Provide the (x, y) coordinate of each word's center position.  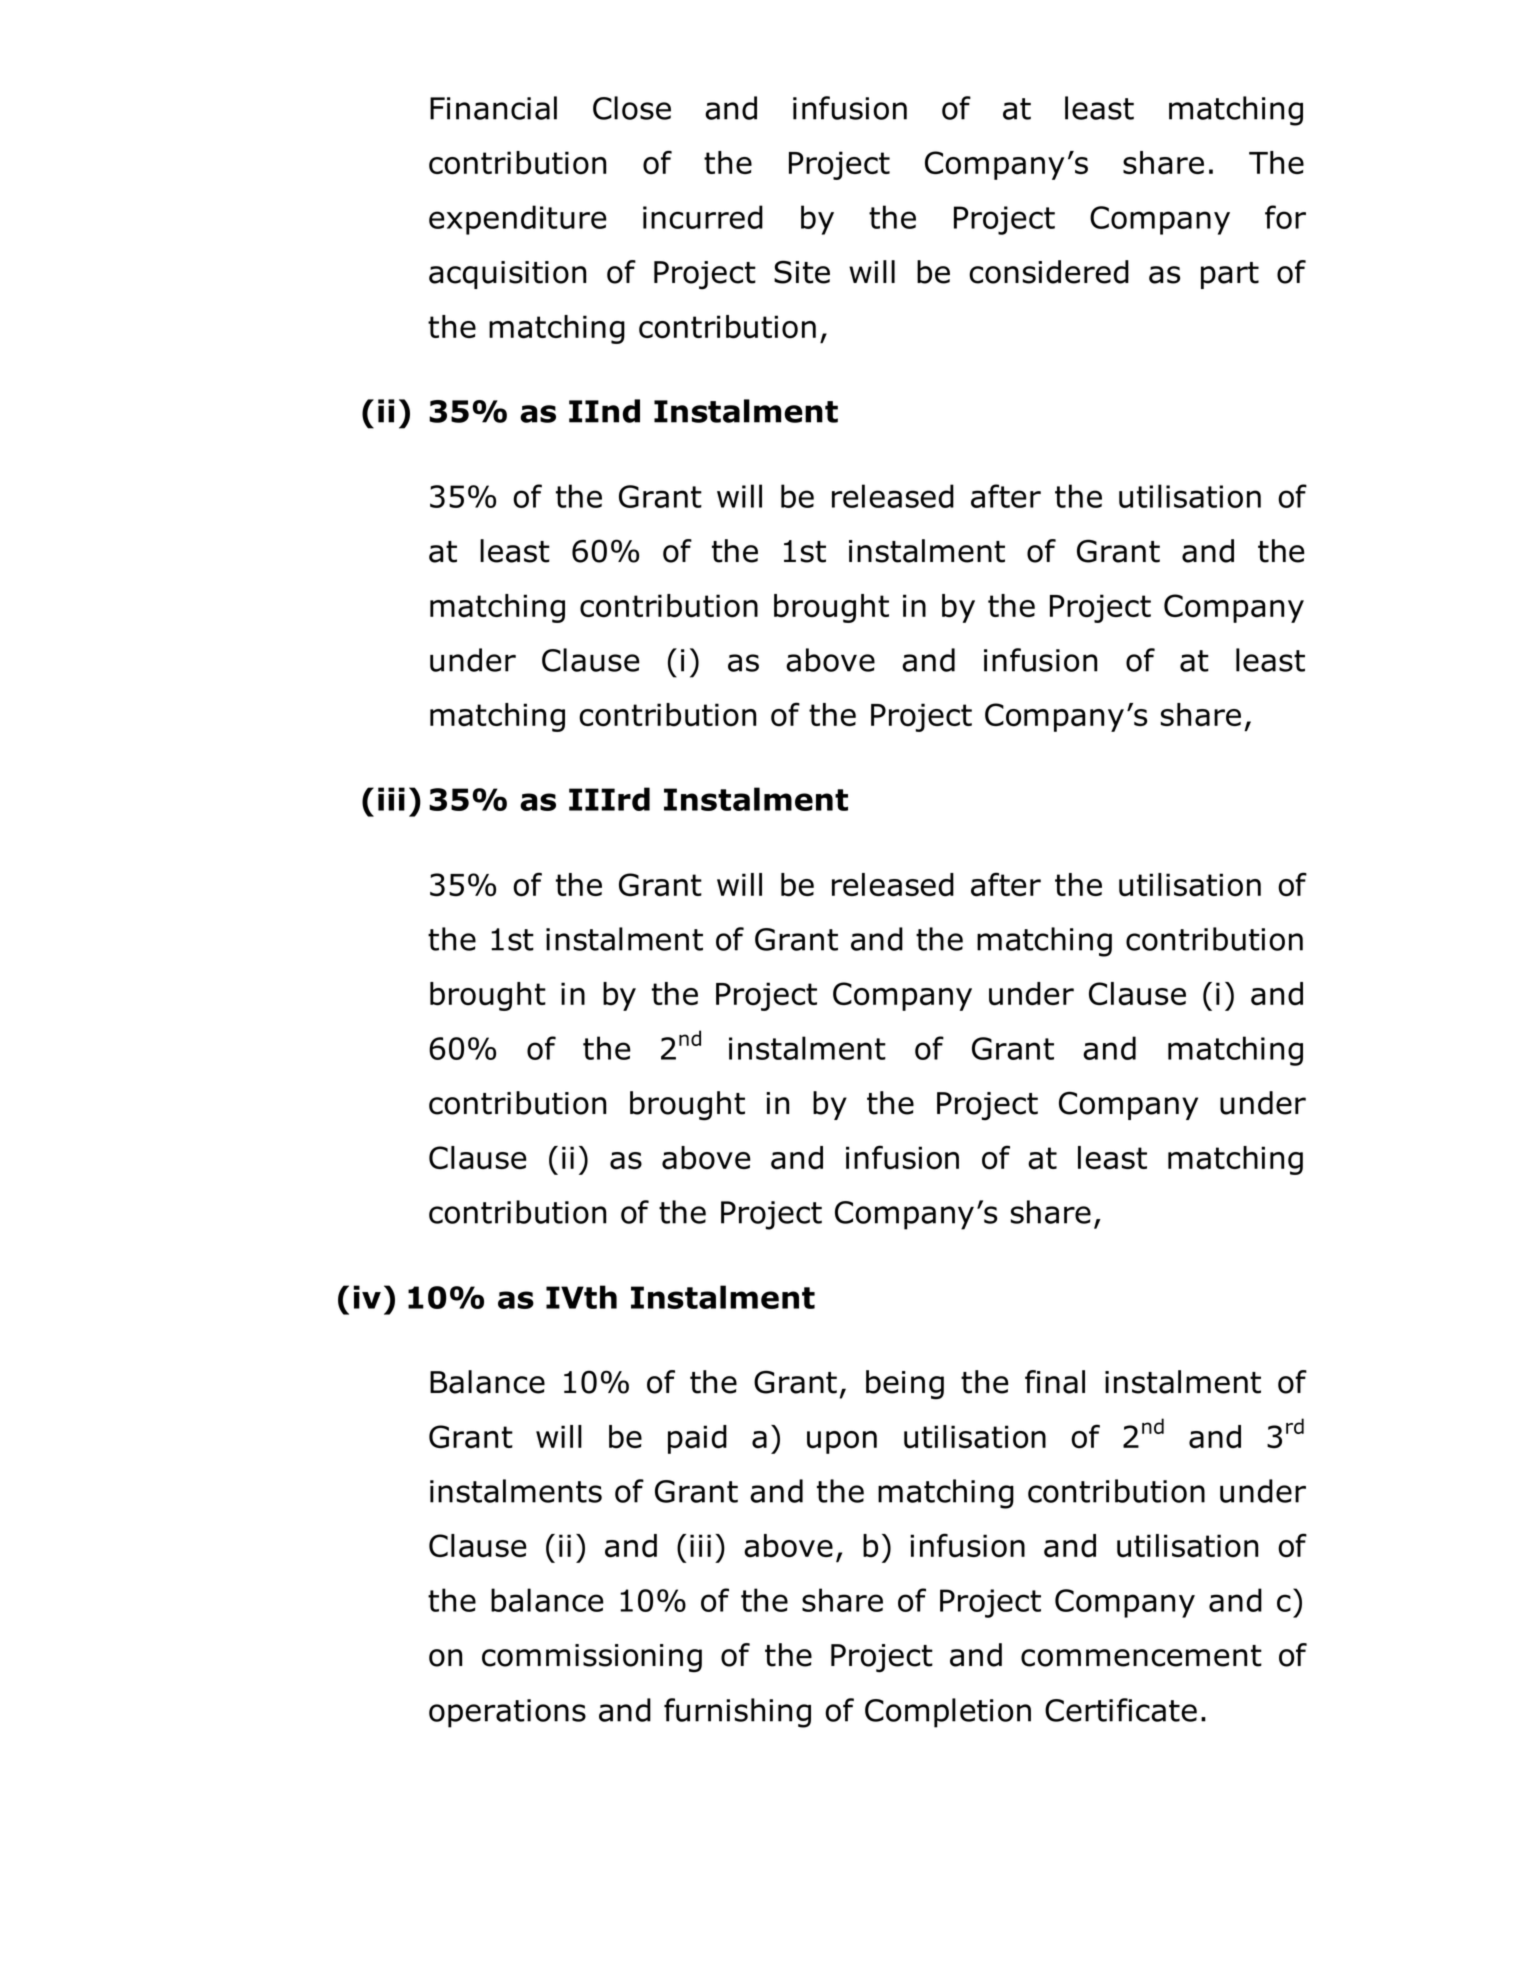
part (1230, 275)
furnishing (737, 1713)
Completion (948, 1713)
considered (1049, 272)
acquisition (507, 275)
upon (842, 1442)
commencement (1141, 1656)
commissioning (592, 1658)
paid (697, 1439)
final (1055, 1382)
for (1285, 217)
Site (802, 272)
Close (632, 108)
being (905, 1385)
